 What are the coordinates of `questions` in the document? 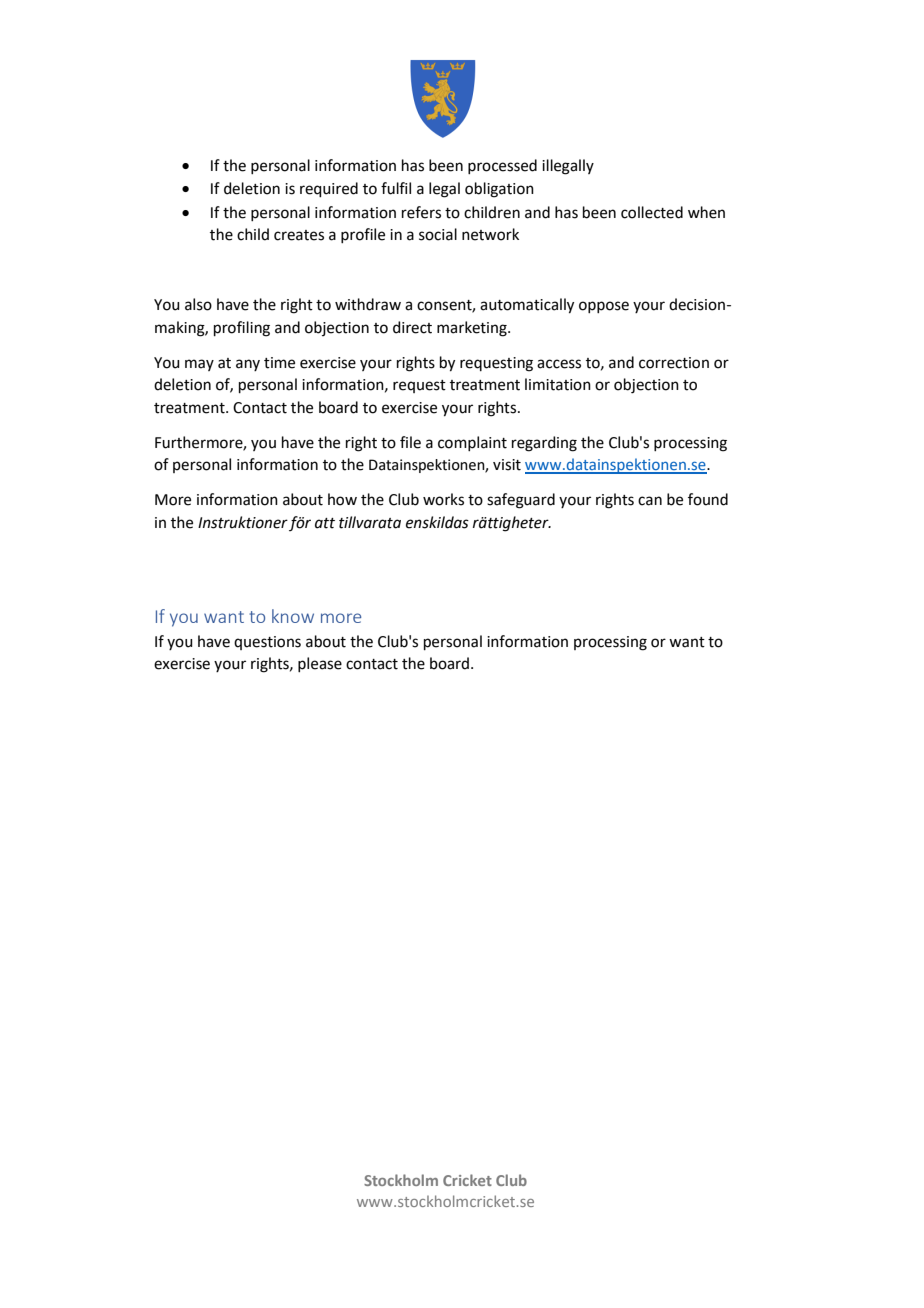 It's located at (267, 643).
